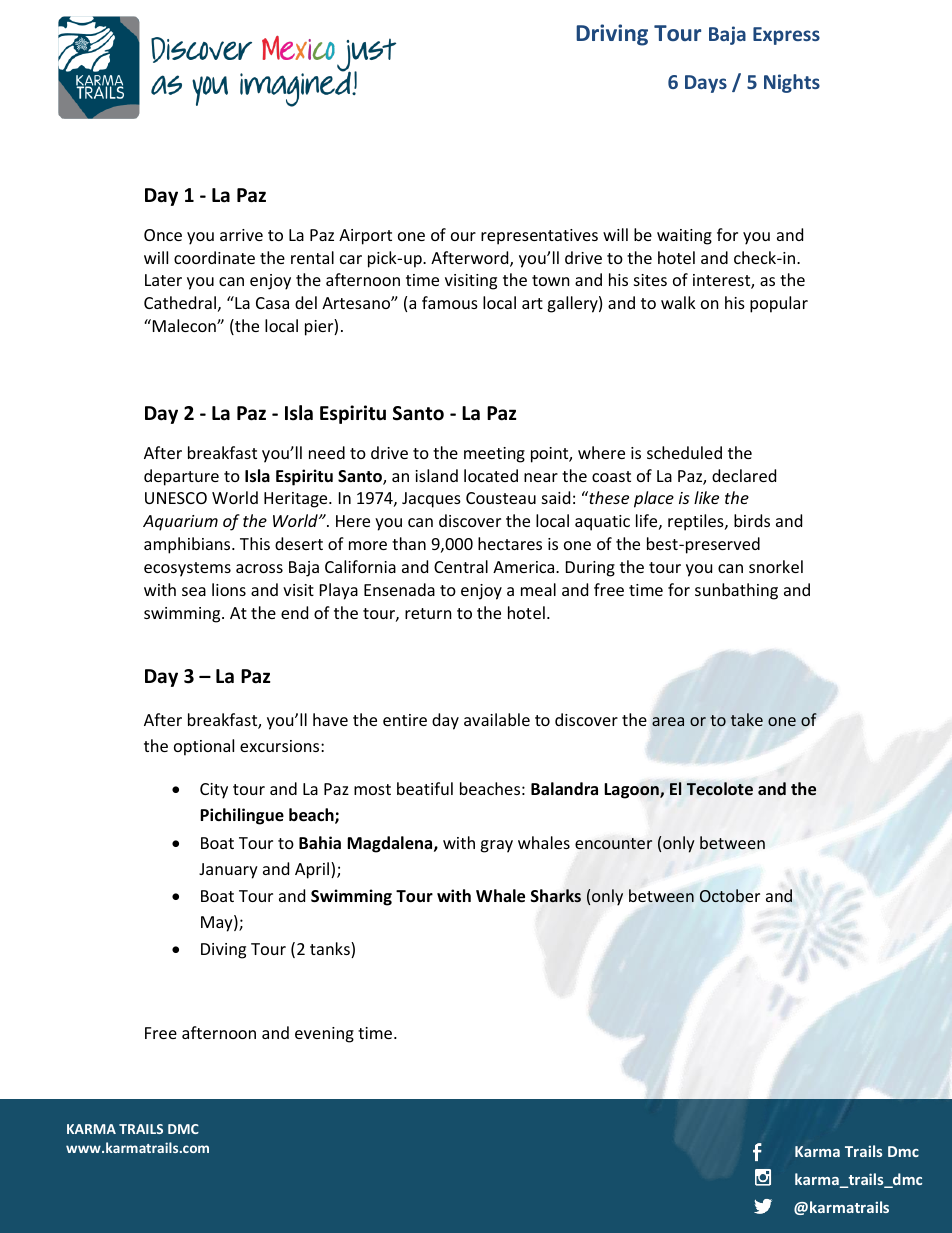 The height and width of the image is (1233, 952). I want to click on Diving, so click(223, 951).
